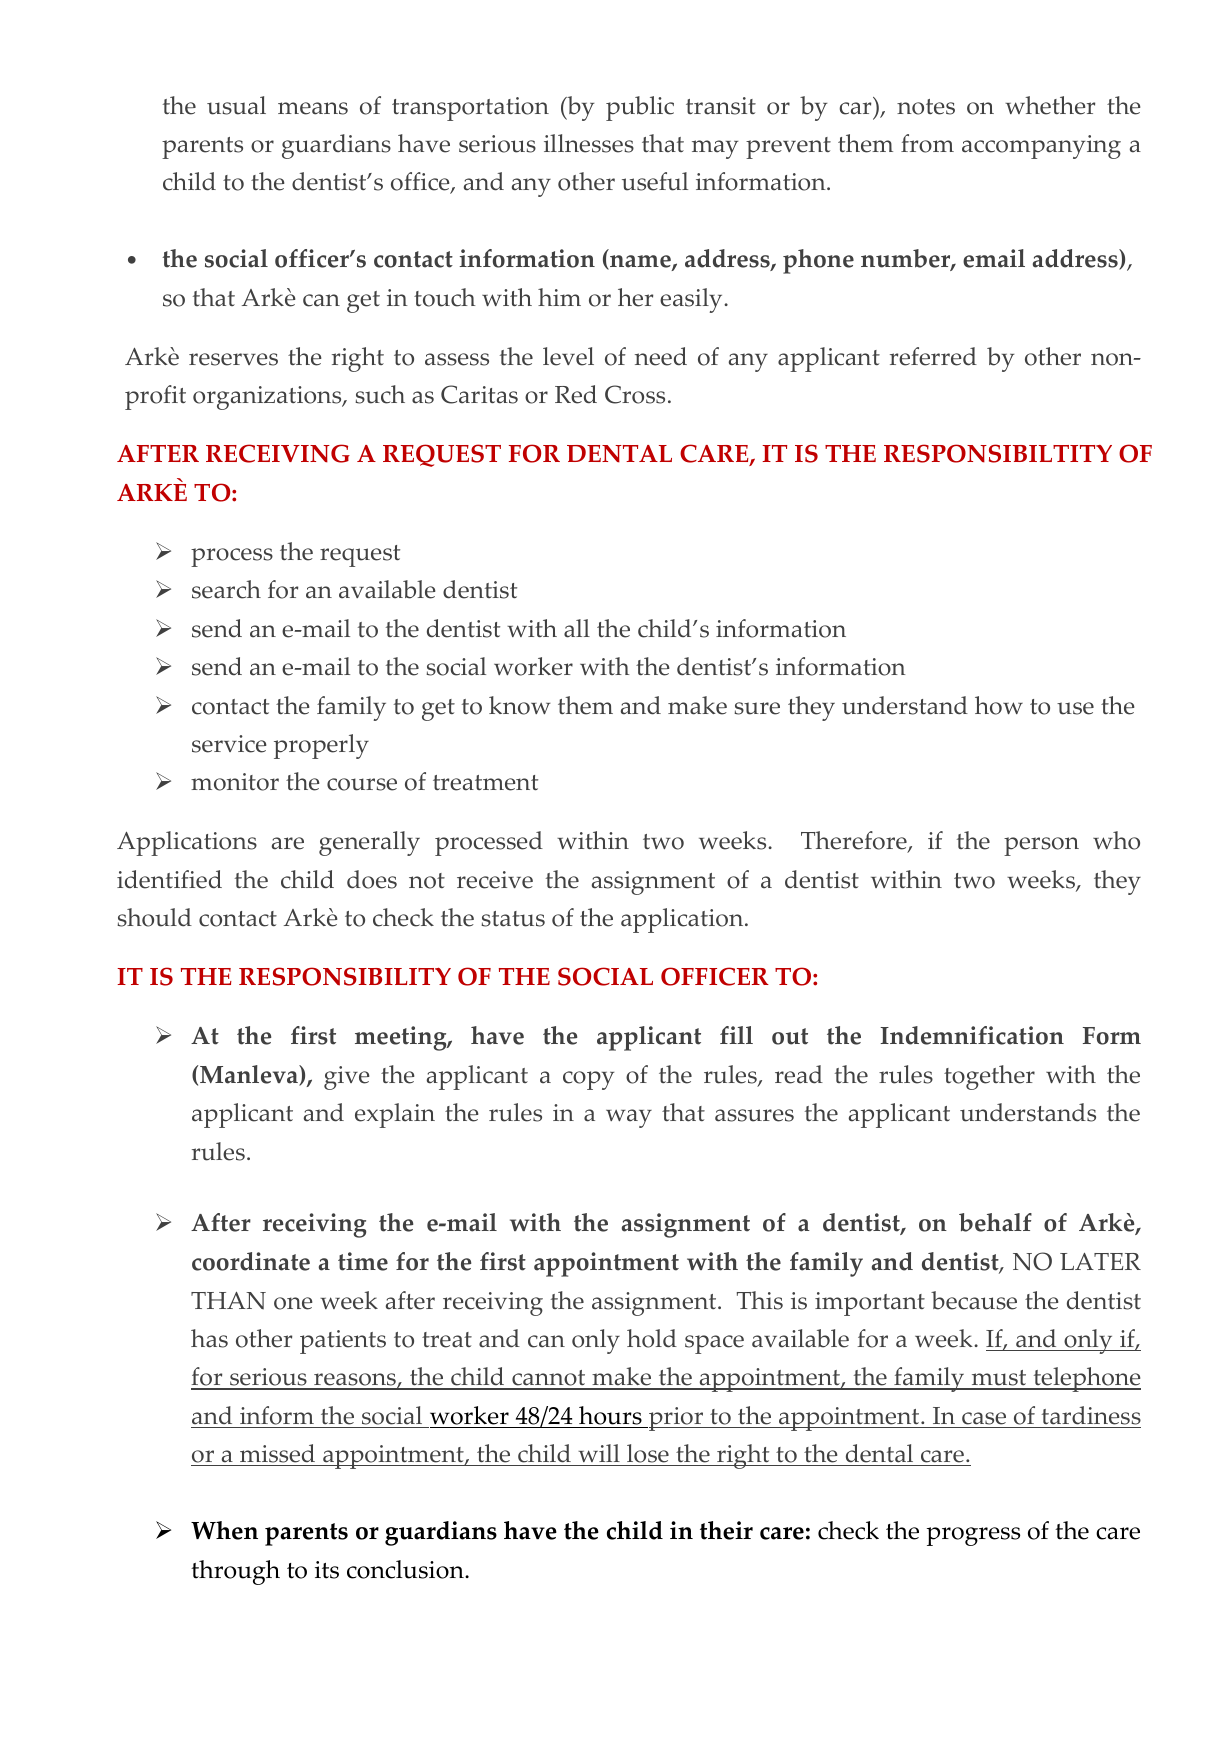  What do you see at coordinates (635, 394) in the screenshot?
I see `Cross` at bounding box center [635, 394].
